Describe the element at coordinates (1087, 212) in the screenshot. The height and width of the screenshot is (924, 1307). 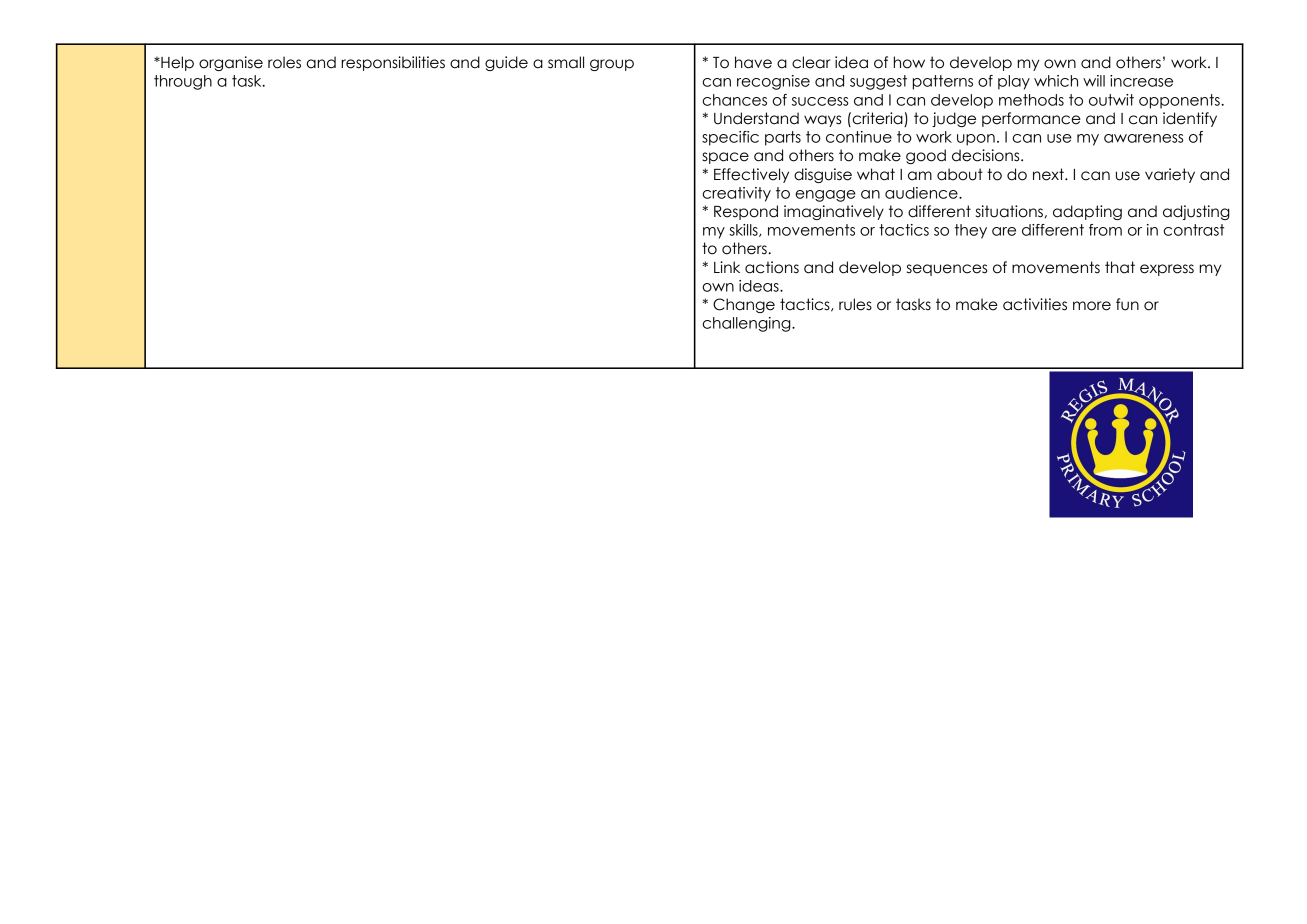
I see `adapting` at that location.
